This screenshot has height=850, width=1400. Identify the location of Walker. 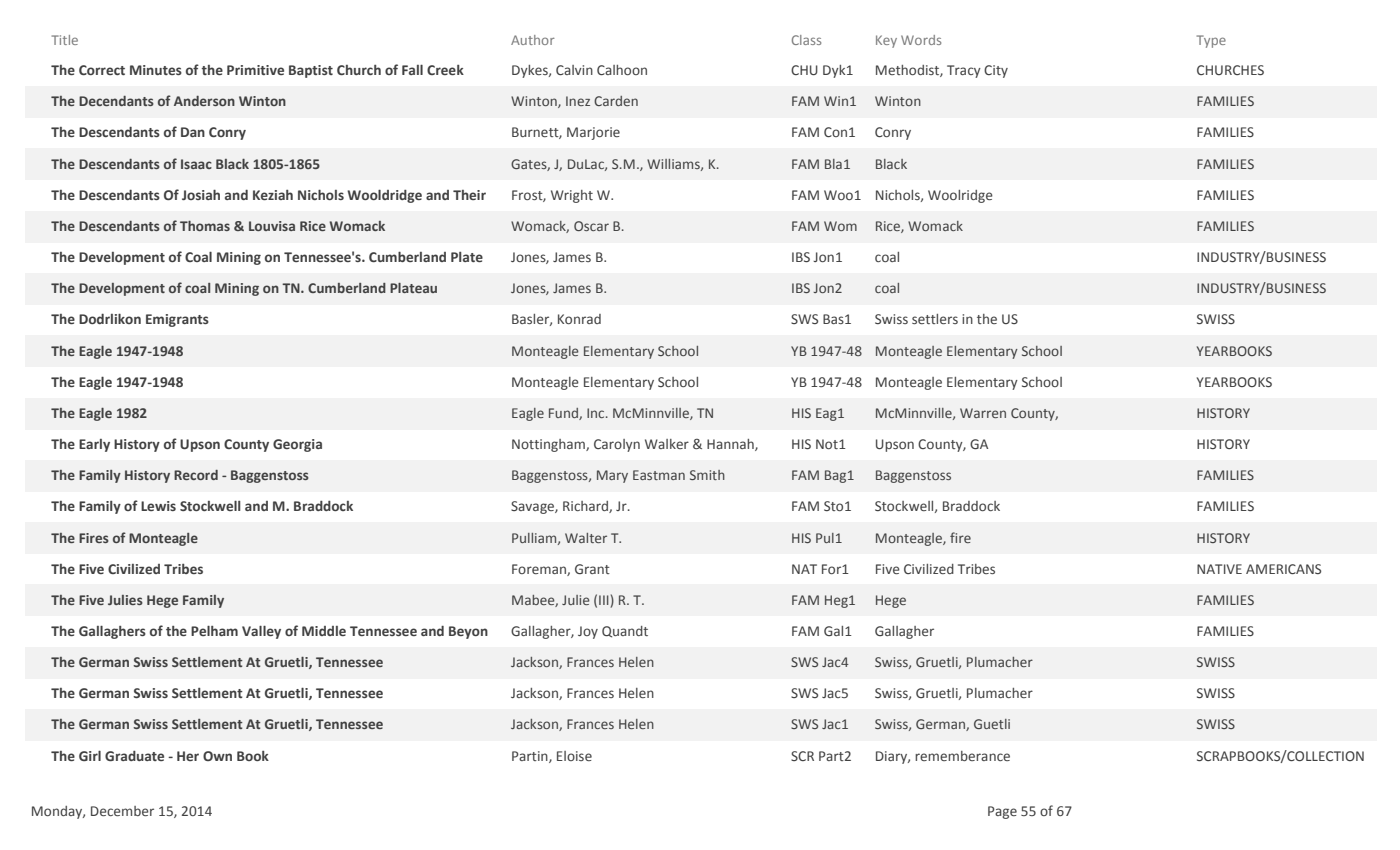
(667, 444).
